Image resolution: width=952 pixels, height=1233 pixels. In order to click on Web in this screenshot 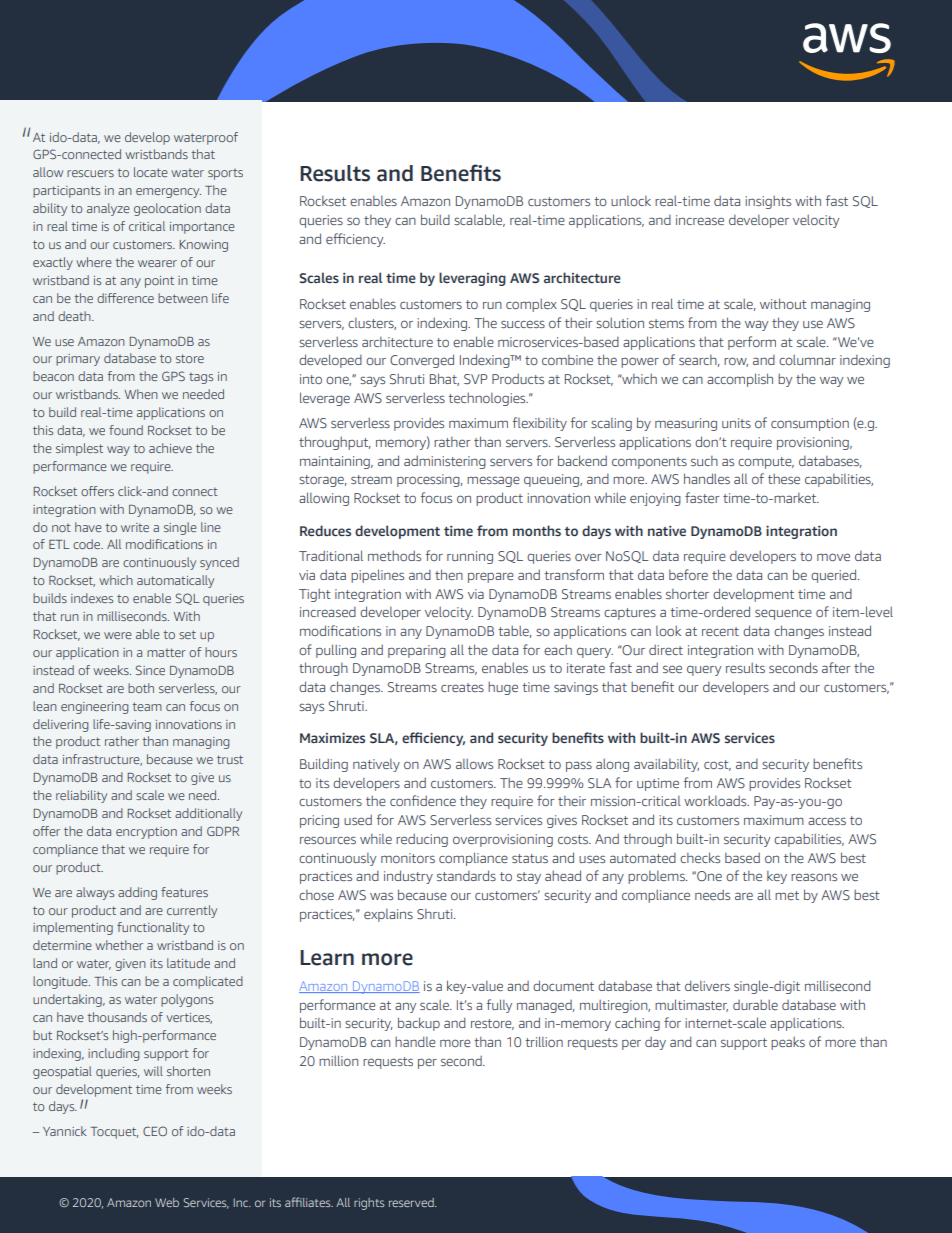, I will do `click(167, 1202)`.
